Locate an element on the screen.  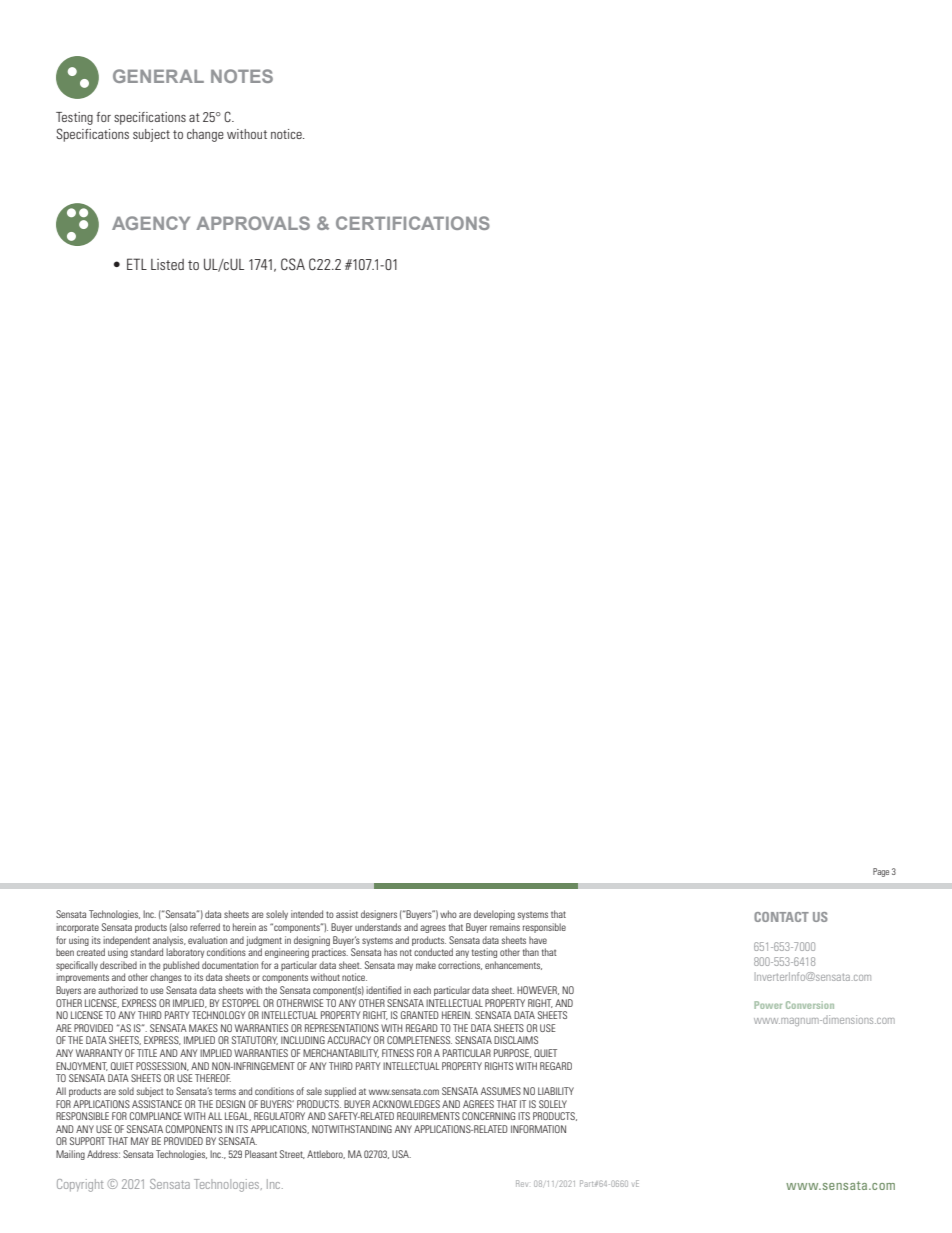
who is located at coordinates (448, 914).
